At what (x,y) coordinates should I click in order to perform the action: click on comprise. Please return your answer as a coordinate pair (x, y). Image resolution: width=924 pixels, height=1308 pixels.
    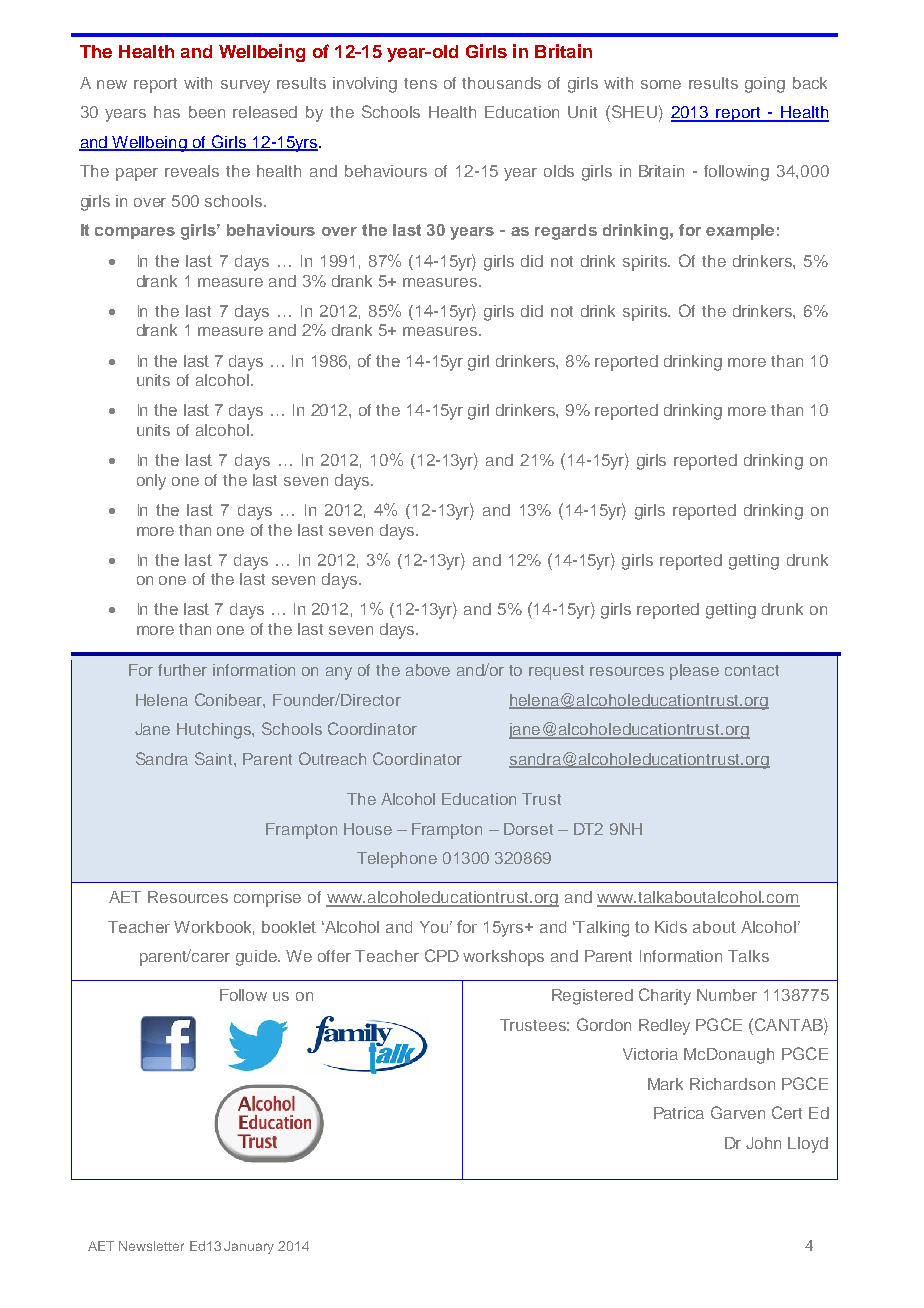
    Looking at the image, I should click on (267, 899).
